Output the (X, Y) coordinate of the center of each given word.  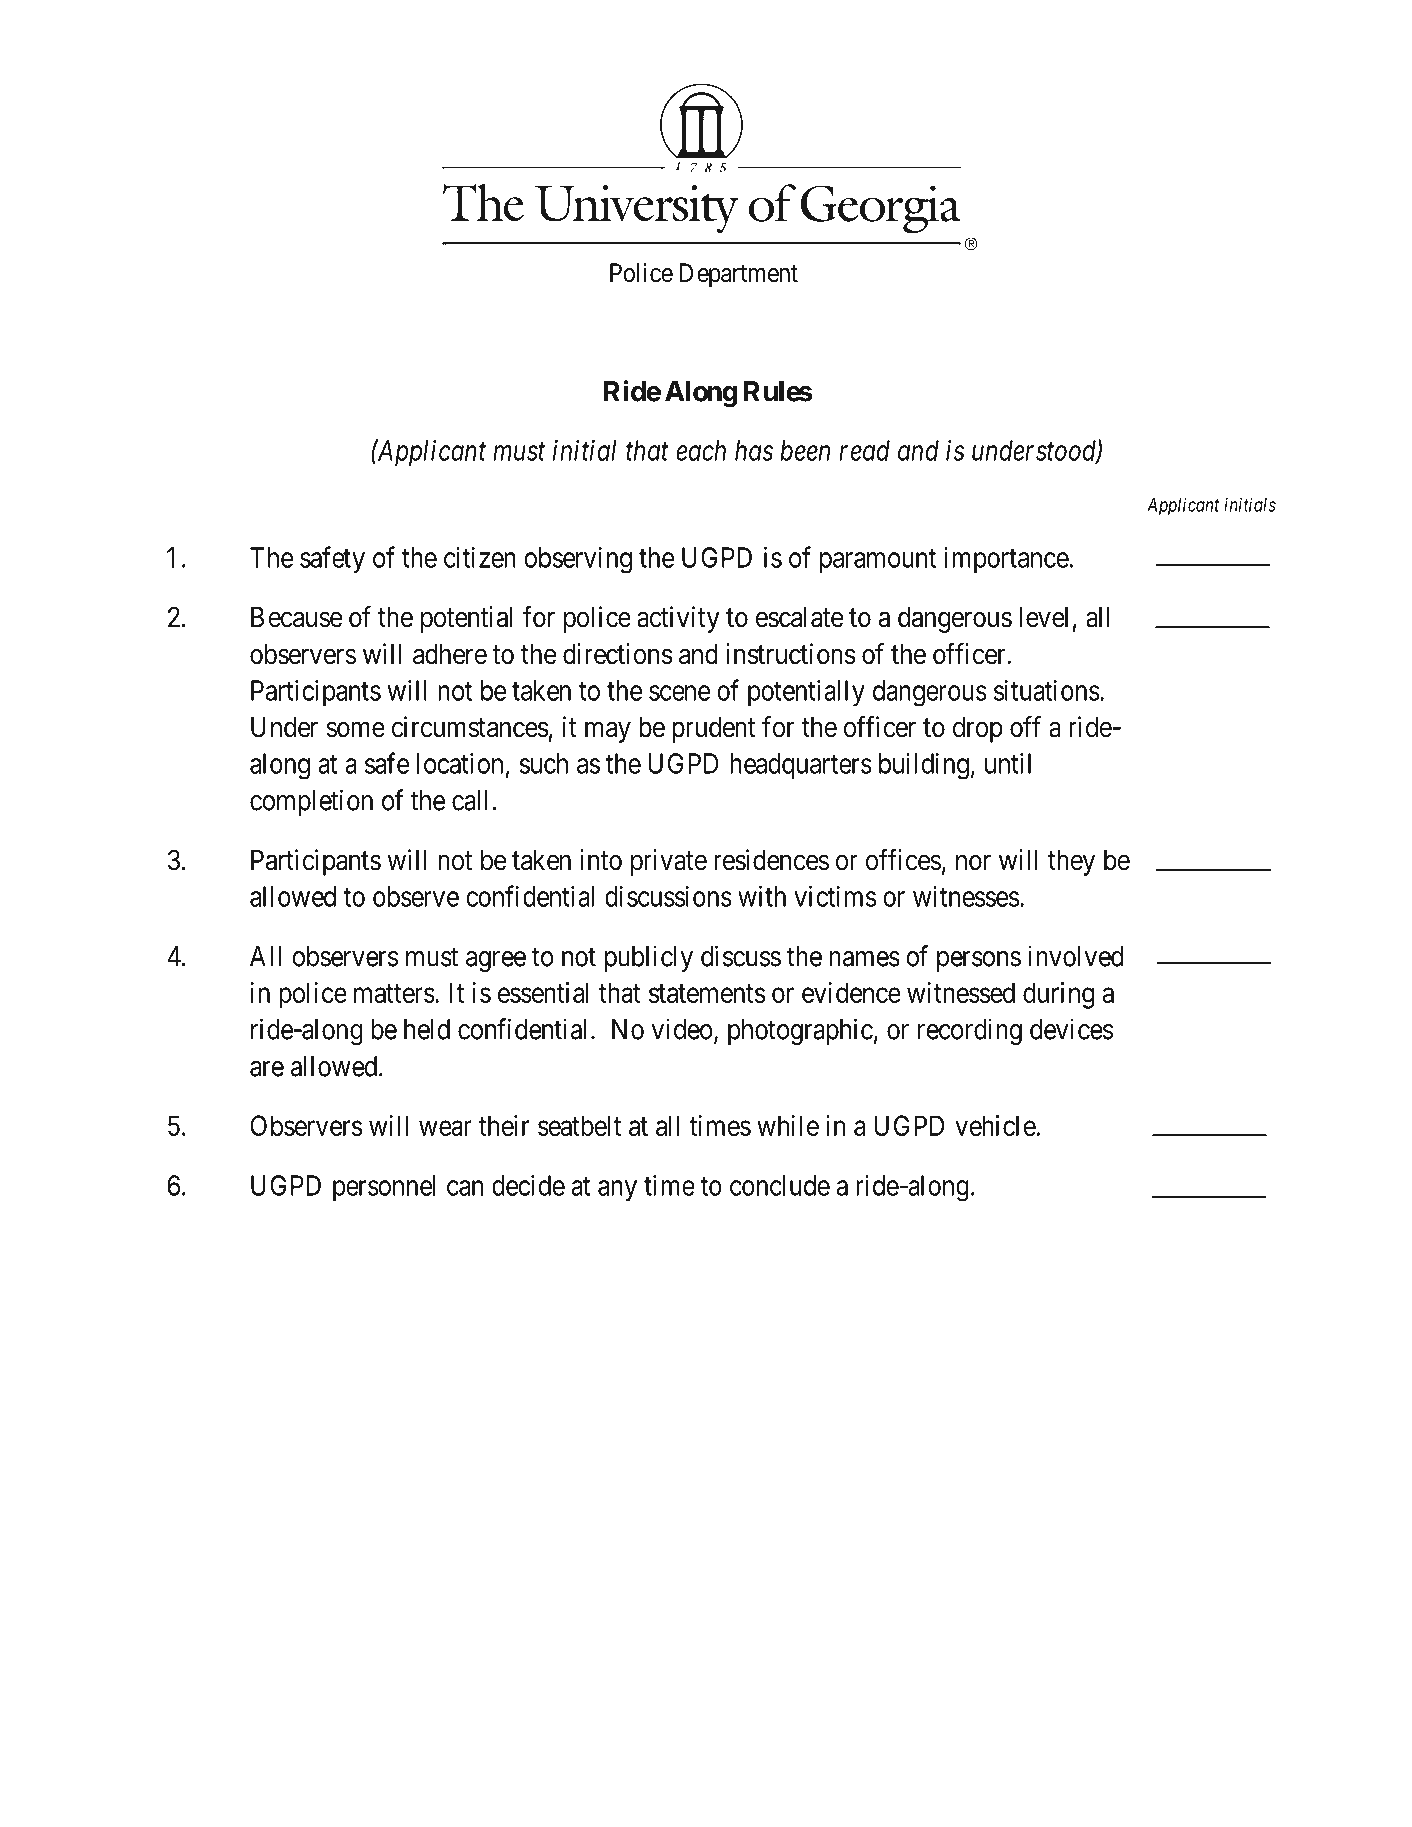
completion (311, 802)
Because (296, 617)
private (669, 862)
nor (973, 863)
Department (739, 275)
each (701, 450)
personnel (384, 1188)
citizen (480, 557)
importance (1007, 560)
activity (678, 619)
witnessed (961, 992)
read (864, 450)
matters (394, 993)
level (1043, 617)
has (754, 450)
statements (707, 993)
